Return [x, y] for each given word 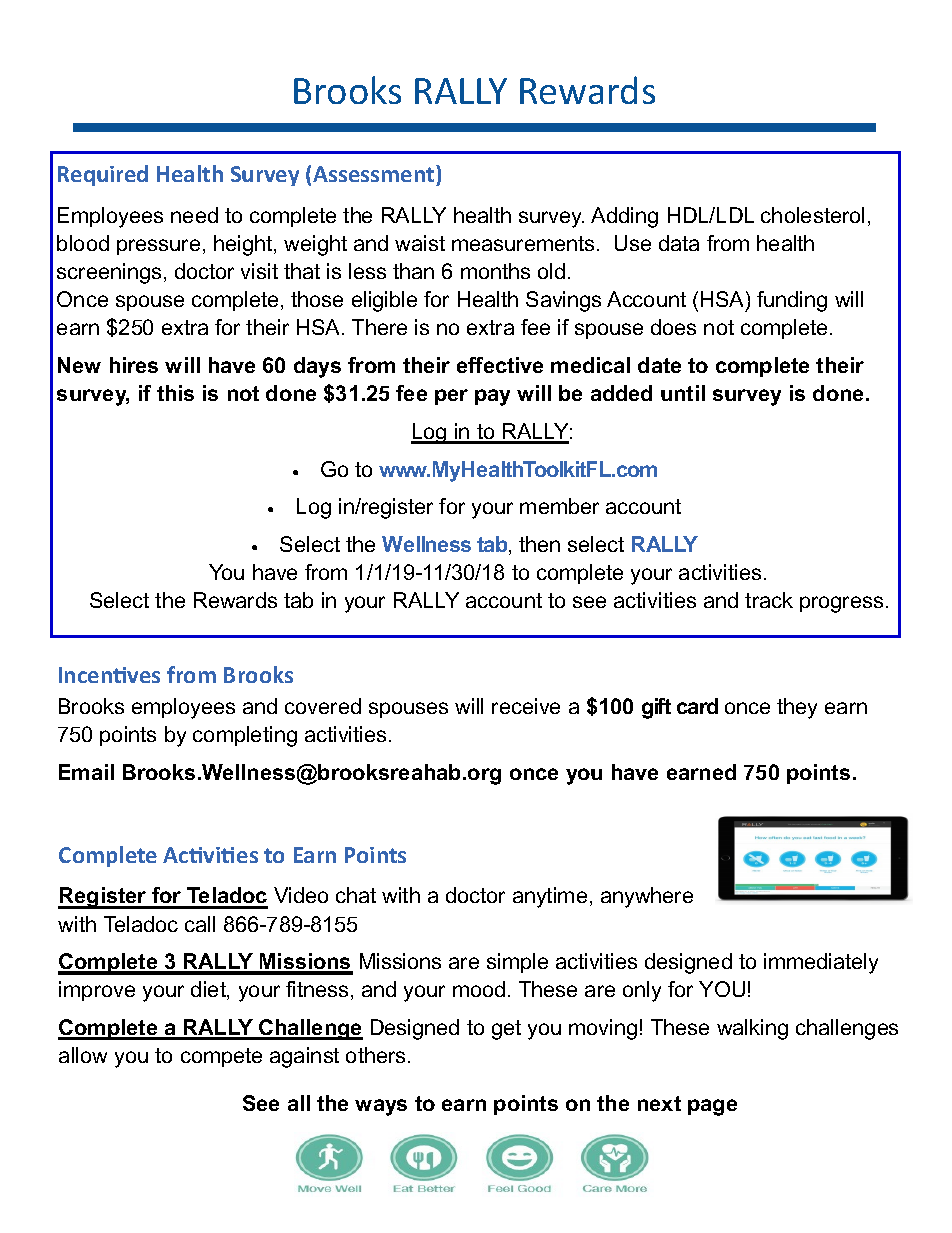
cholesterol [812, 215]
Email [86, 772]
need [194, 215]
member [559, 506]
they [797, 708]
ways [381, 1107]
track [769, 600]
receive [526, 706]
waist [420, 243]
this [175, 393]
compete [221, 1057]
